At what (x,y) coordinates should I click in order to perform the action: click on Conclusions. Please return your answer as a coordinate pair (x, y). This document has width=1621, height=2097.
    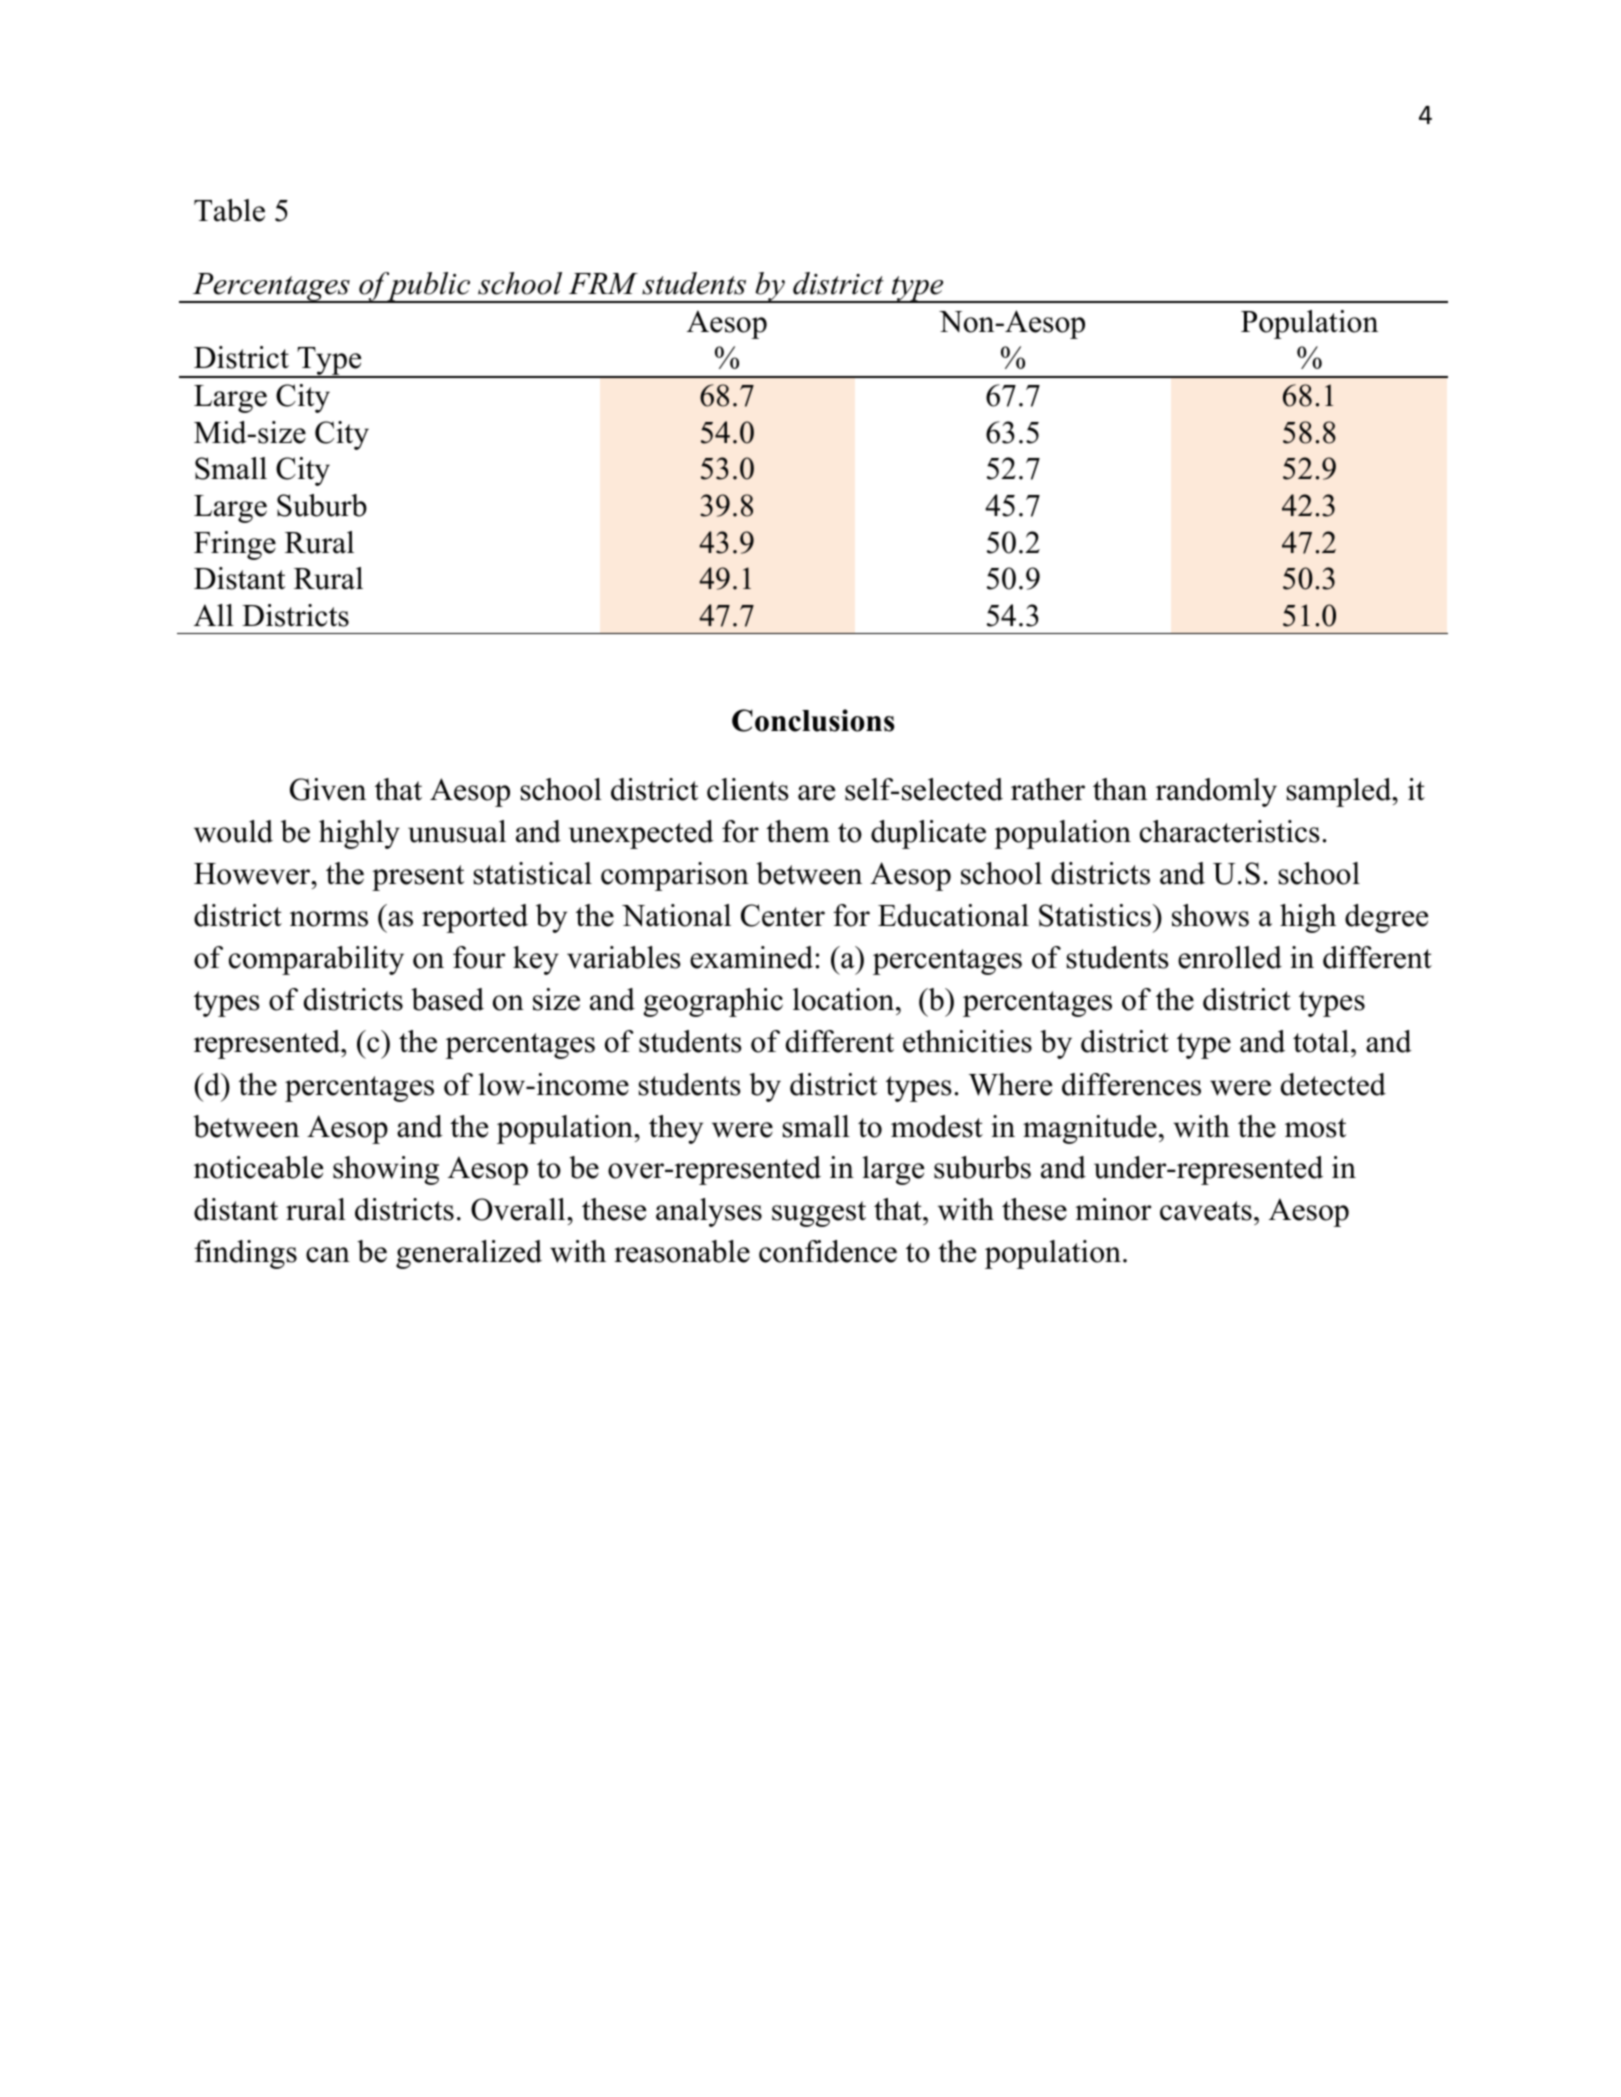
    Looking at the image, I should click on (813, 720).
